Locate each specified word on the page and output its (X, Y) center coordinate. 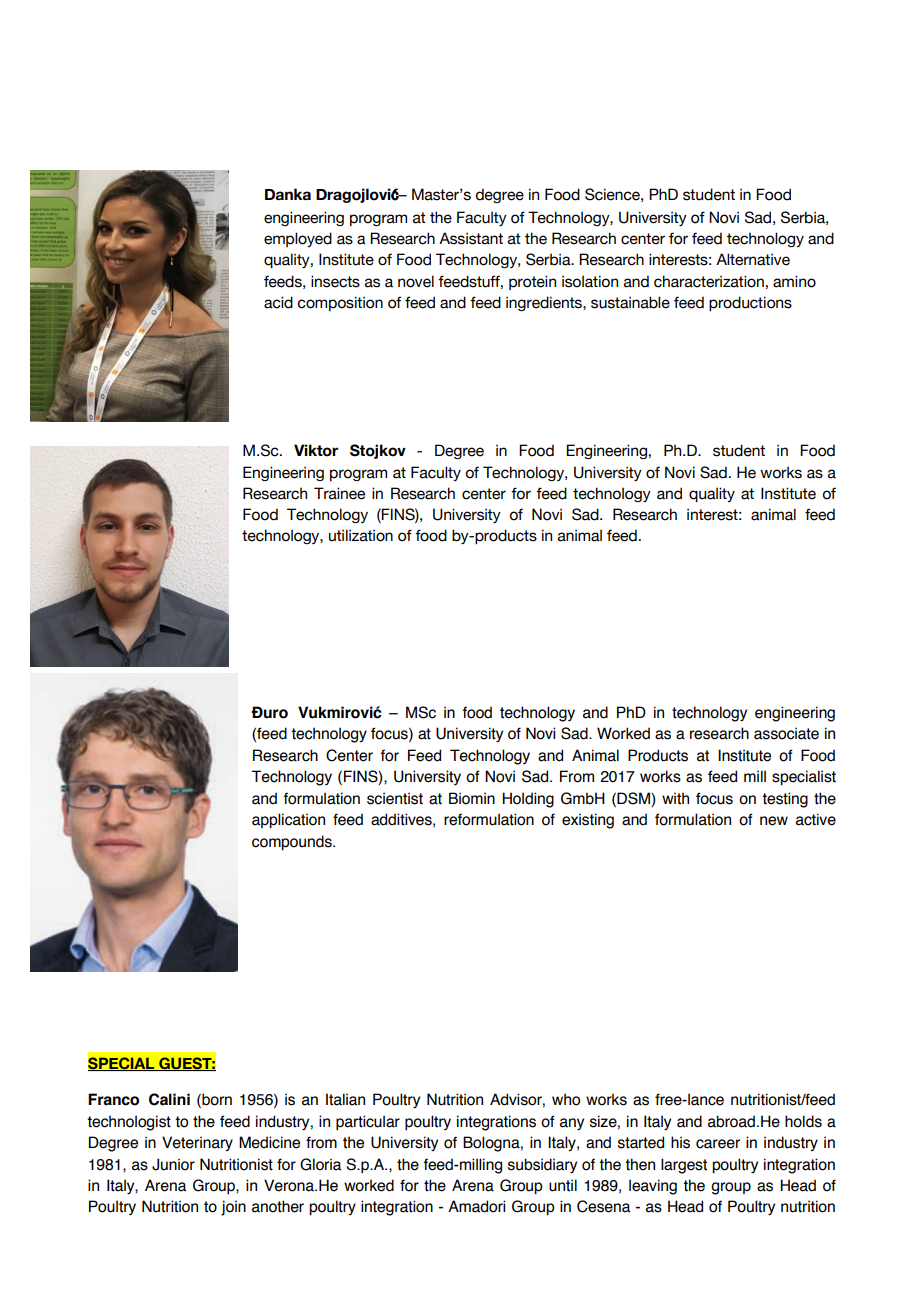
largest (684, 1166)
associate (786, 733)
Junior (173, 1164)
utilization (361, 535)
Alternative (753, 259)
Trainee (339, 493)
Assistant (471, 238)
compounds (293, 843)
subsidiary (542, 1165)
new (774, 821)
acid (278, 302)
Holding (528, 800)
